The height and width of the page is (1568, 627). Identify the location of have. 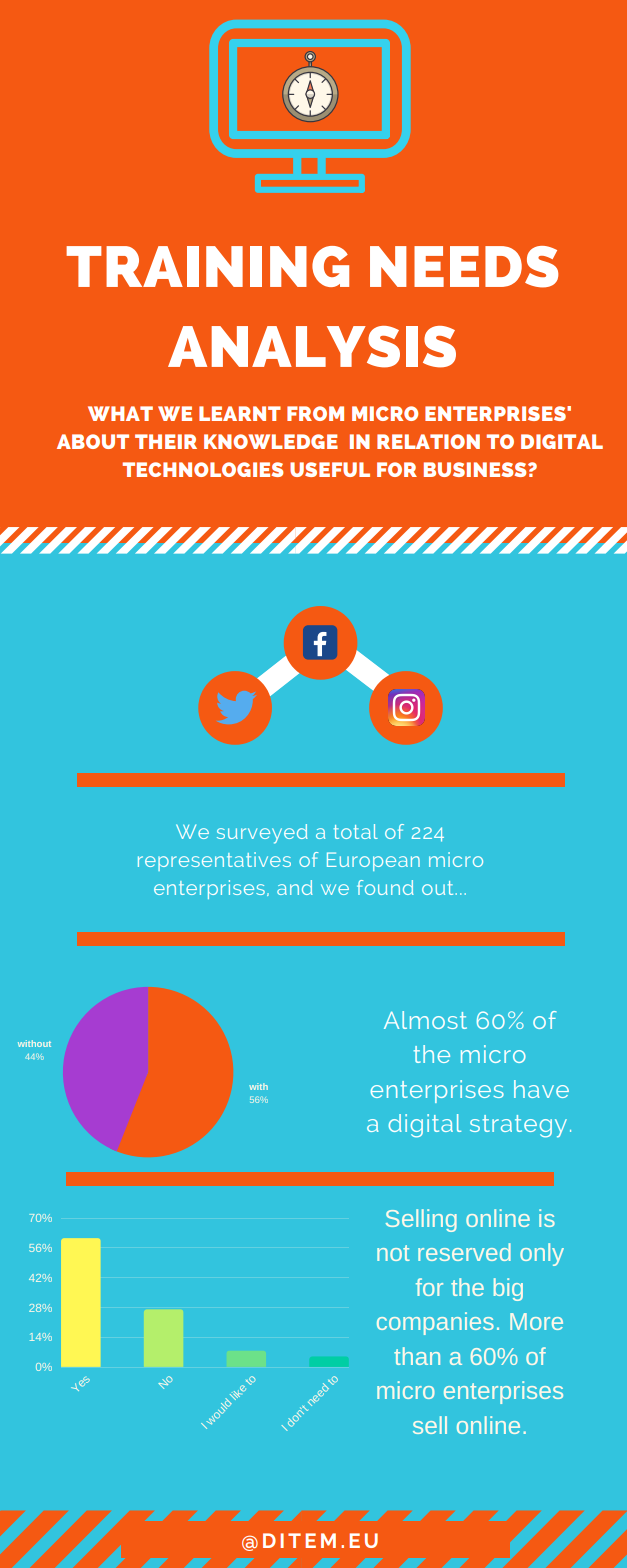
(541, 1089).
